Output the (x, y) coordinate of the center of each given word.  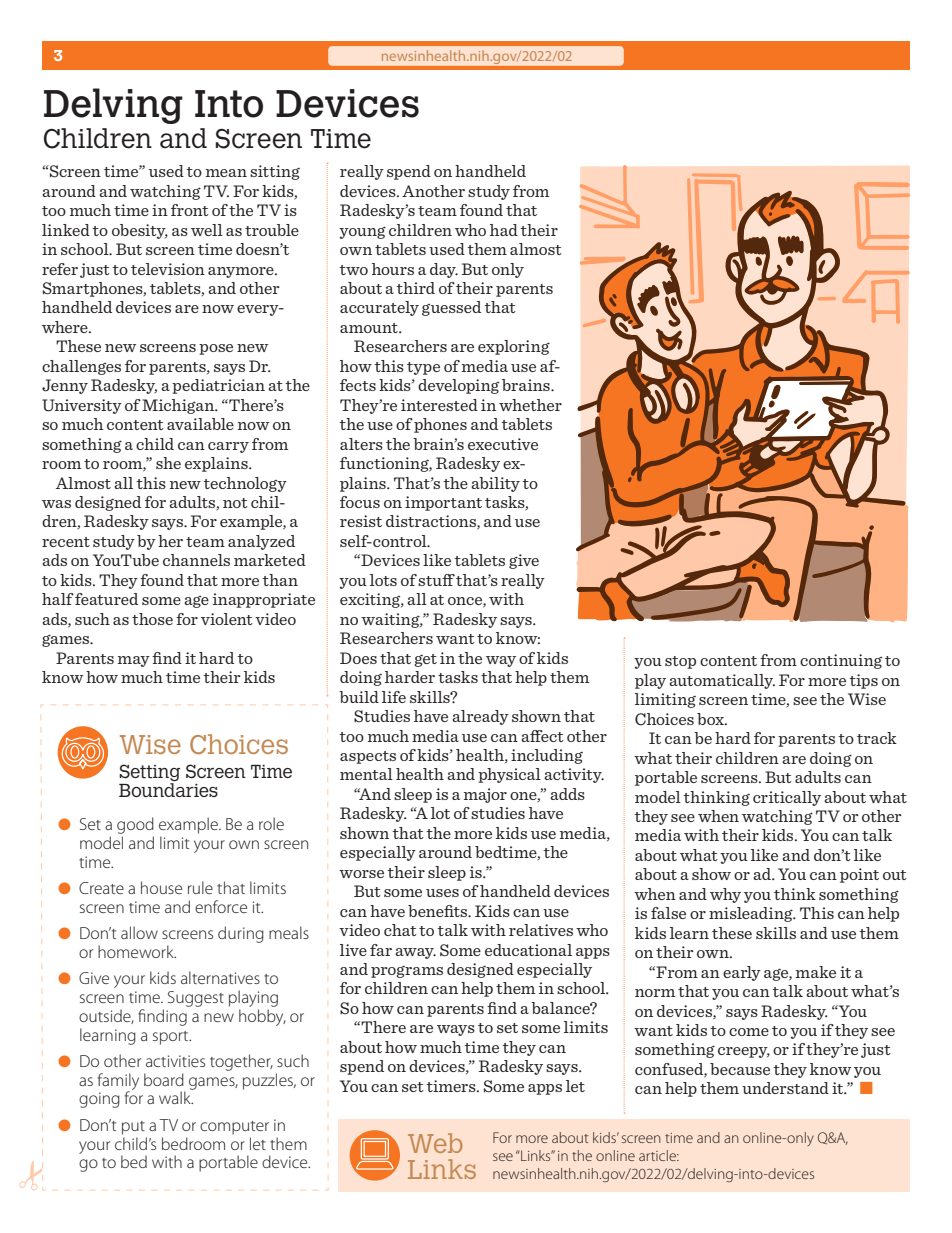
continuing (841, 661)
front (190, 210)
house (161, 887)
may (134, 661)
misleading (752, 914)
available (200, 424)
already (480, 717)
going (99, 1100)
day (444, 270)
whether (530, 405)
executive (503, 444)
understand (785, 1088)
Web (435, 1143)
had (504, 230)
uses (442, 893)
